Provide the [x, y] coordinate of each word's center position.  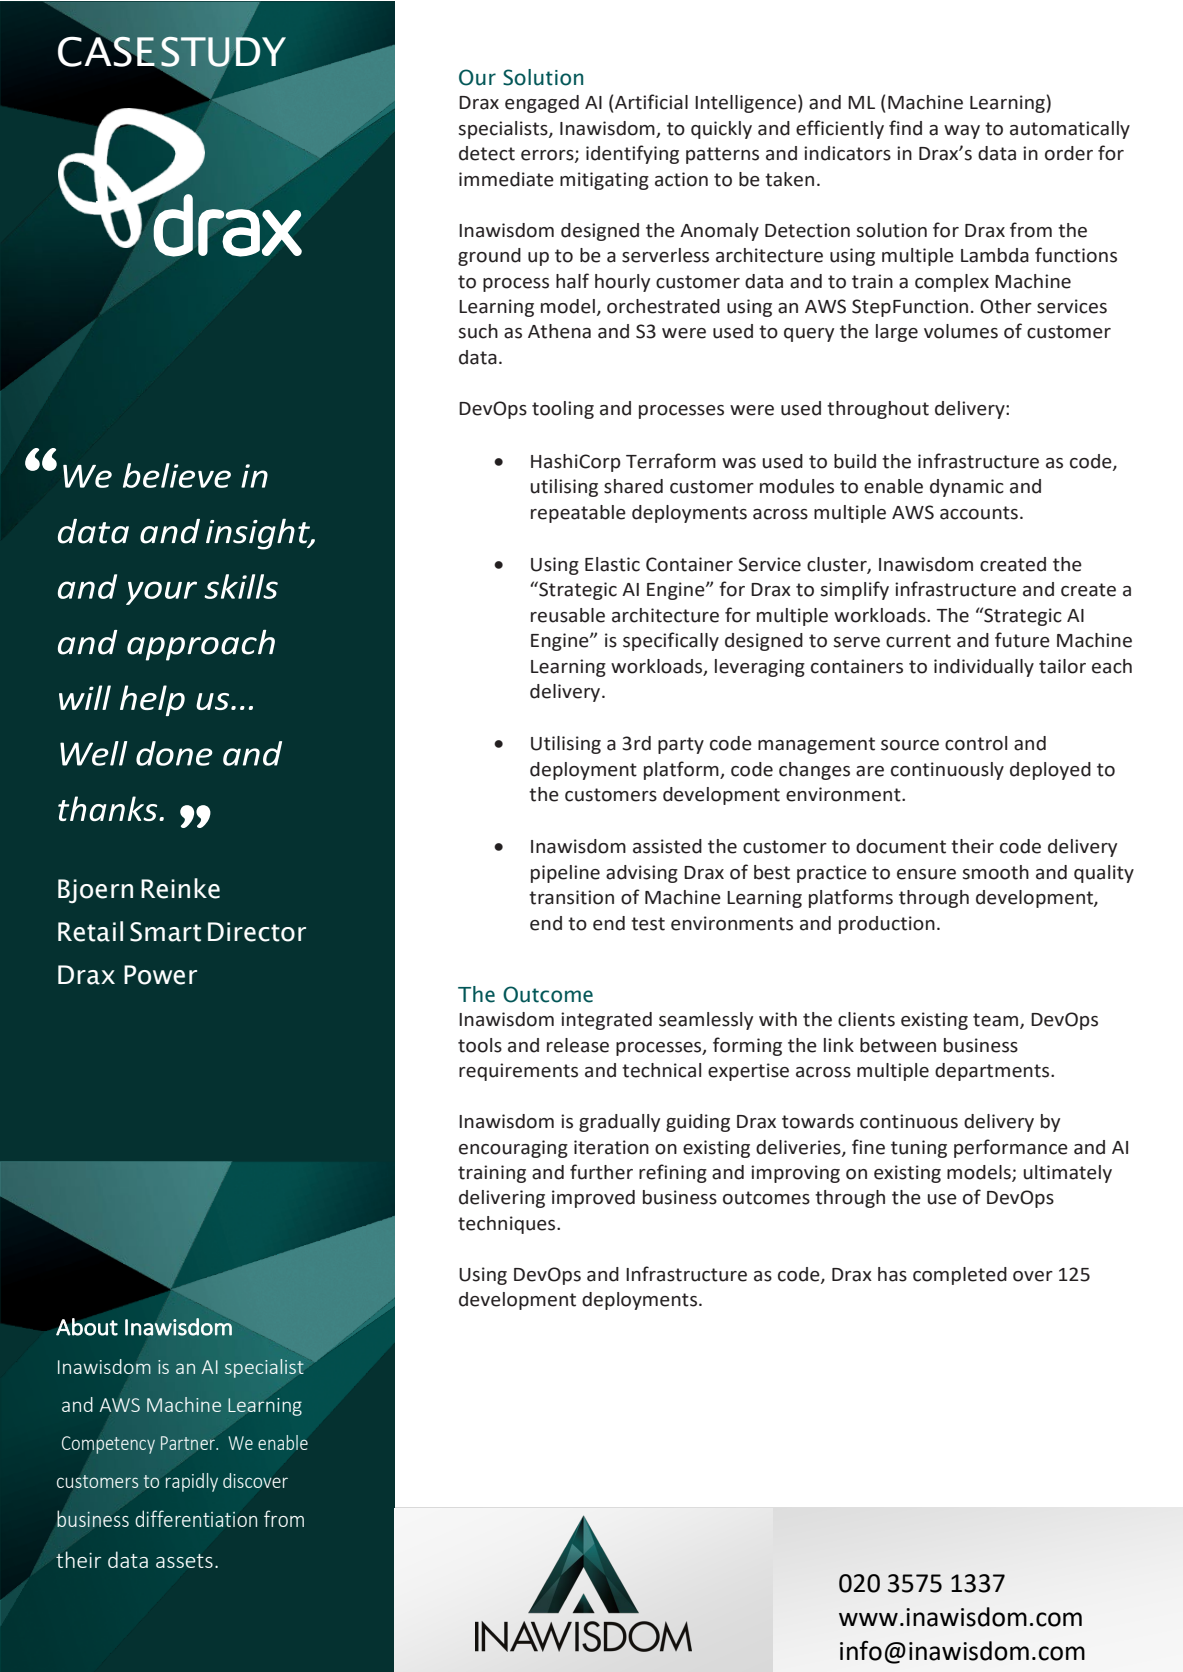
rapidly [192, 1482]
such [478, 331]
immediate [506, 179]
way [962, 132]
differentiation [196, 1518]
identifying [632, 154]
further [601, 1172]
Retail [90, 931]
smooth [996, 872]
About [87, 1327]
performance [1011, 1148]
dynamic [967, 488]
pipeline [565, 874]
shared [633, 486]
